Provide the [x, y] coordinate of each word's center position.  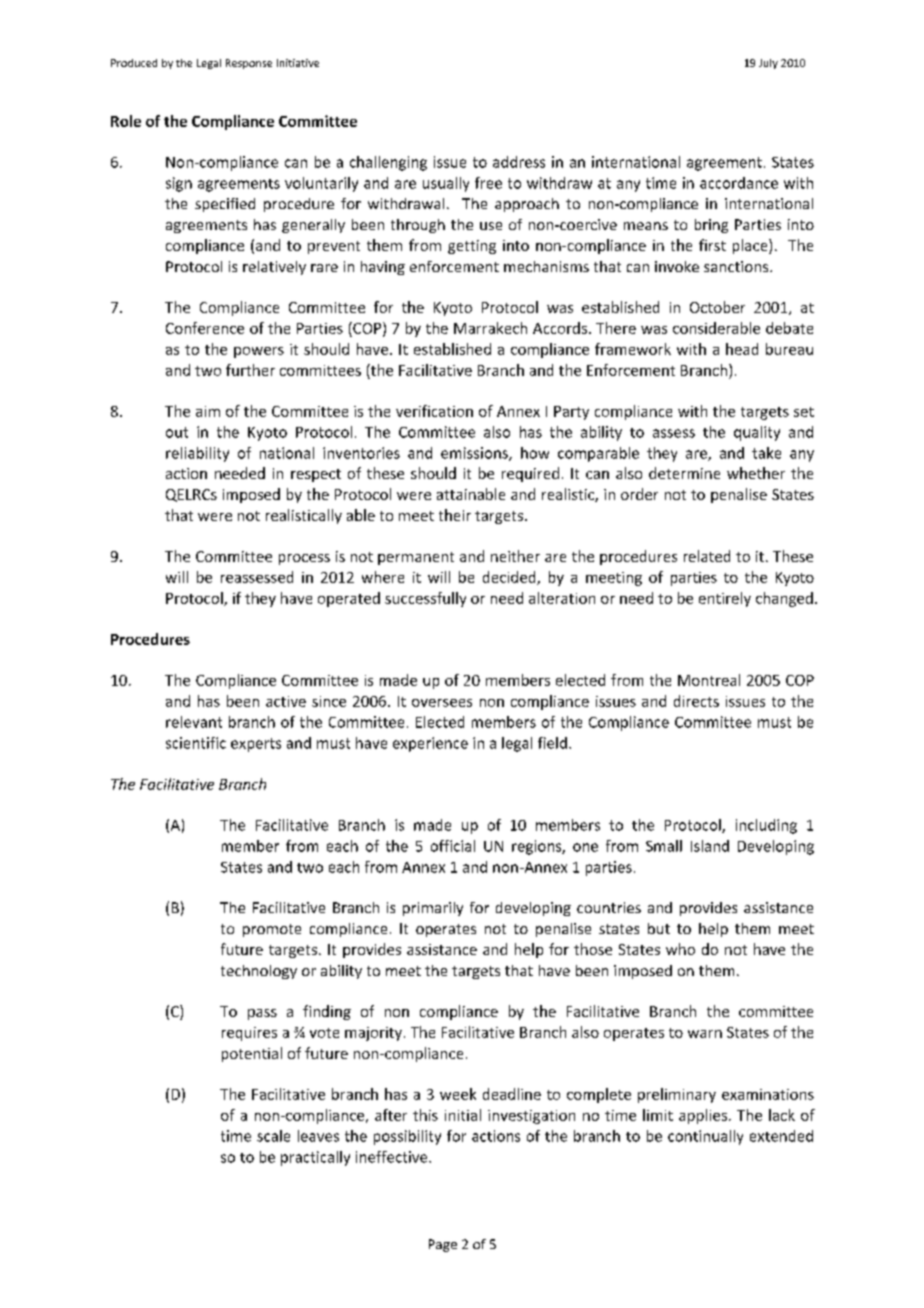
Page [443, 1245]
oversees [442, 703]
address [519, 162]
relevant [194, 722]
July [768, 64]
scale [273, 1136]
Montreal [709, 680]
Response [249, 64]
